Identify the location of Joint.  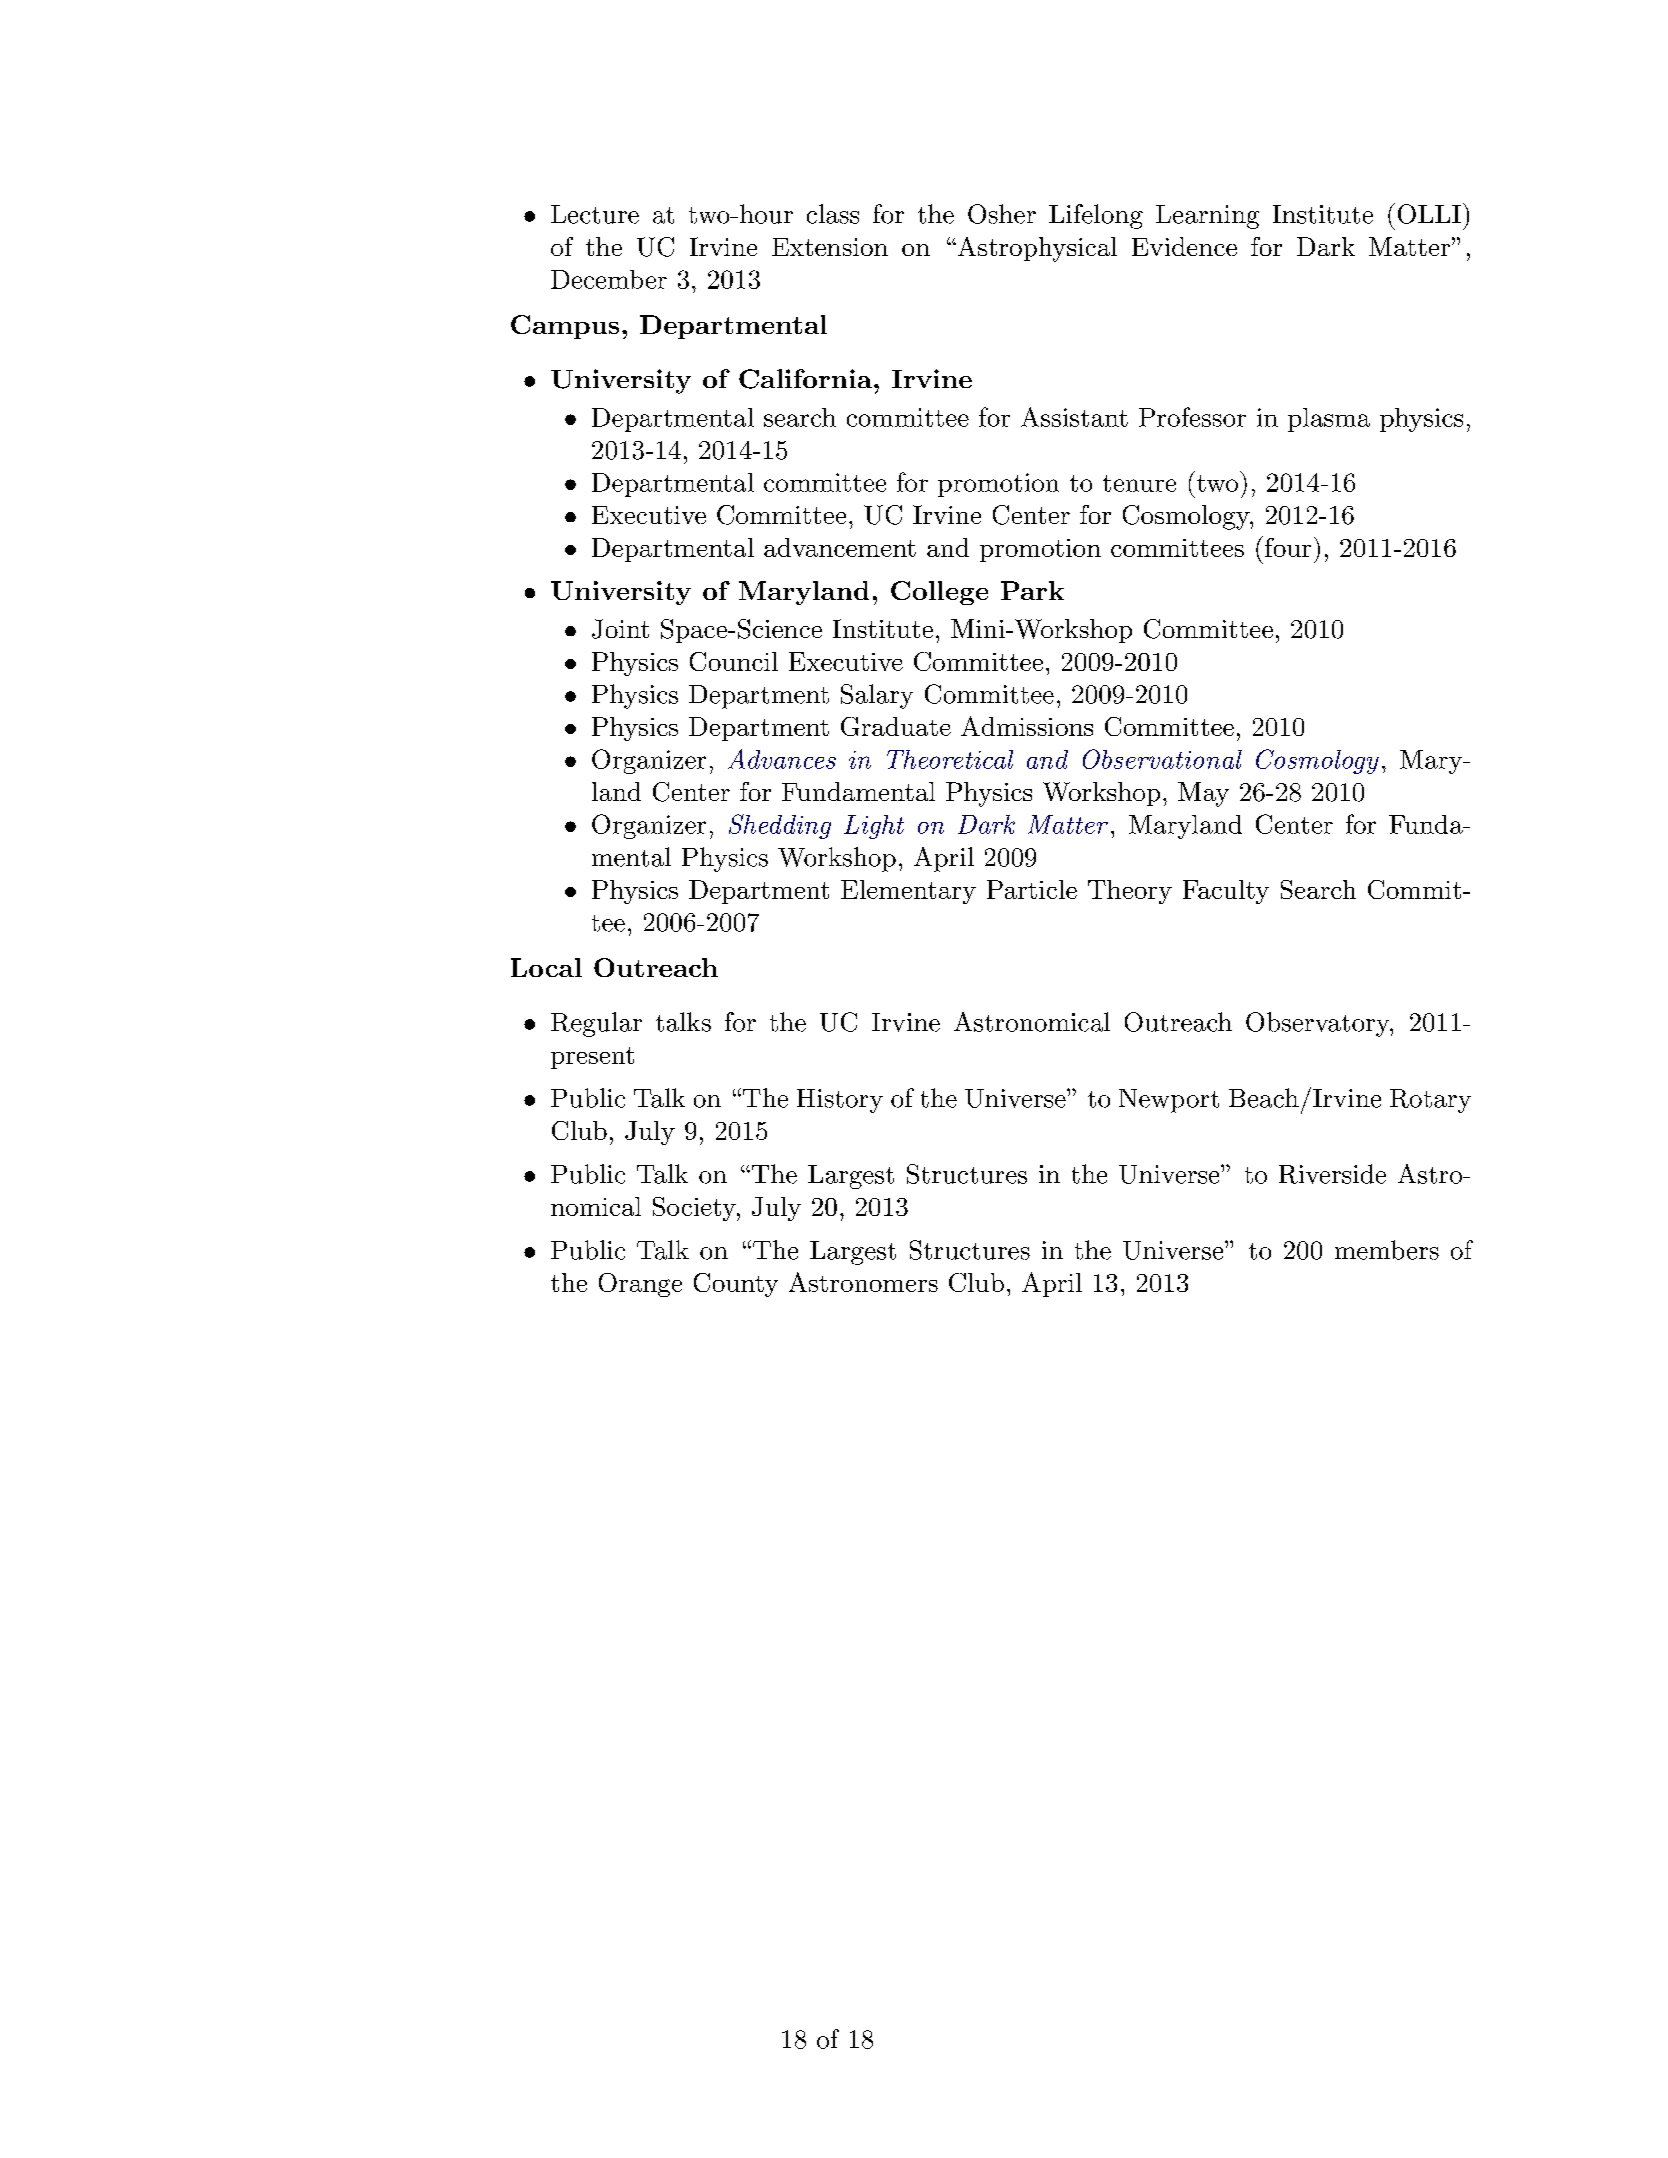
(620, 629).
